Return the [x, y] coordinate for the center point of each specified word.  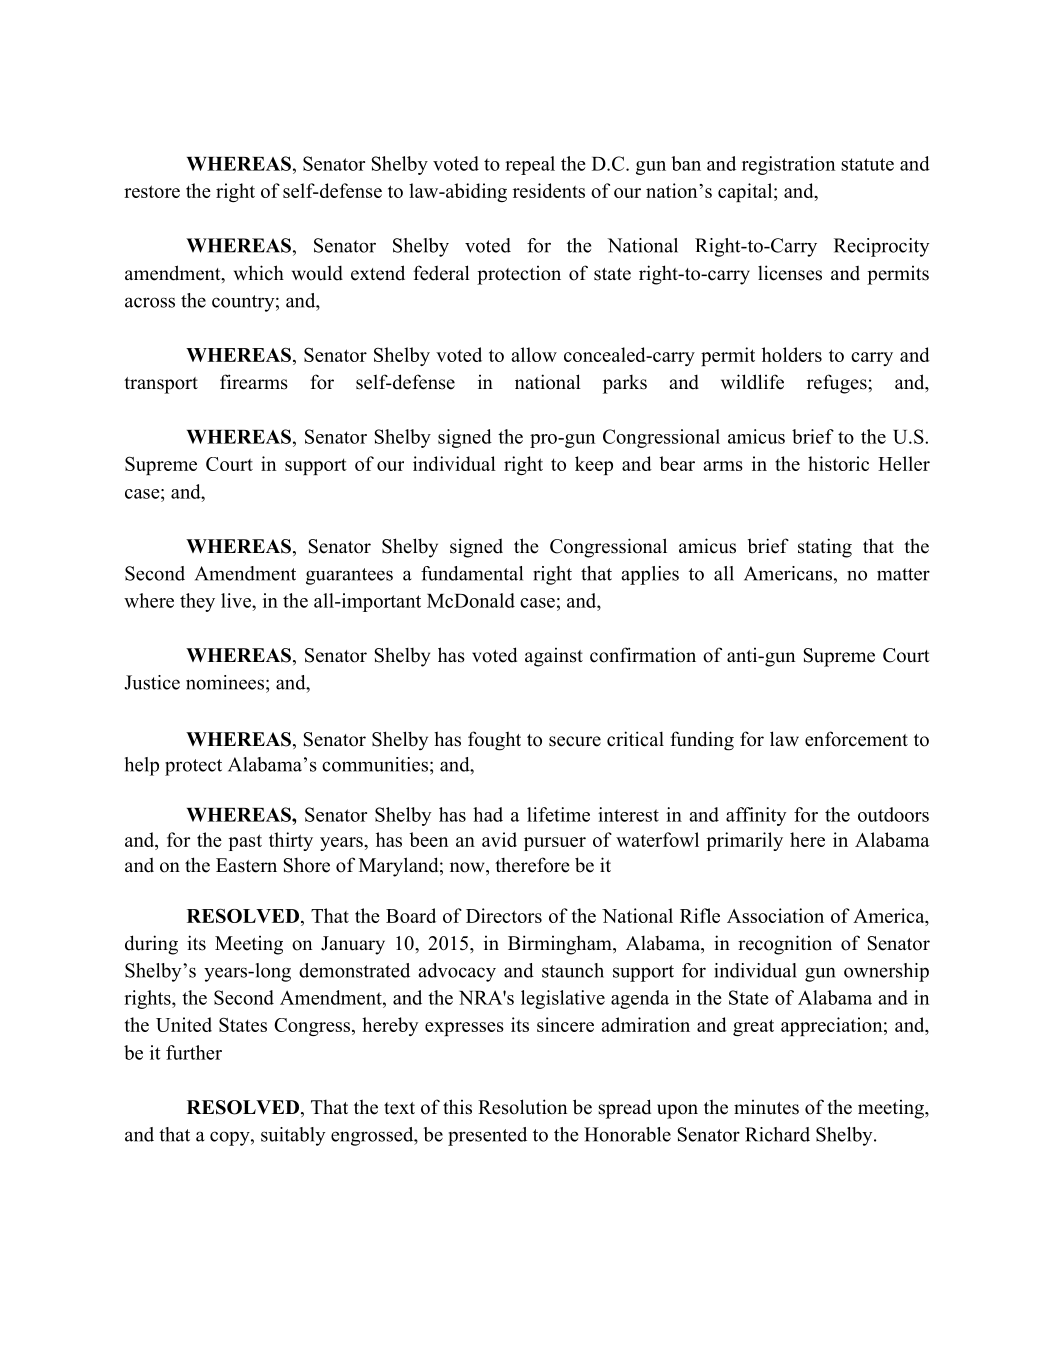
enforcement [856, 739]
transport [161, 385]
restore [152, 191]
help [142, 766]
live [237, 600]
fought [494, 741]
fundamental [472, 573]
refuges [838, 384]
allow [534, 354]
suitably [293, 1136]
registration [788, 165]
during [151, 945]
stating [825, 548]
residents [549, 190]
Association [775, 915]
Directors [504, 915]
